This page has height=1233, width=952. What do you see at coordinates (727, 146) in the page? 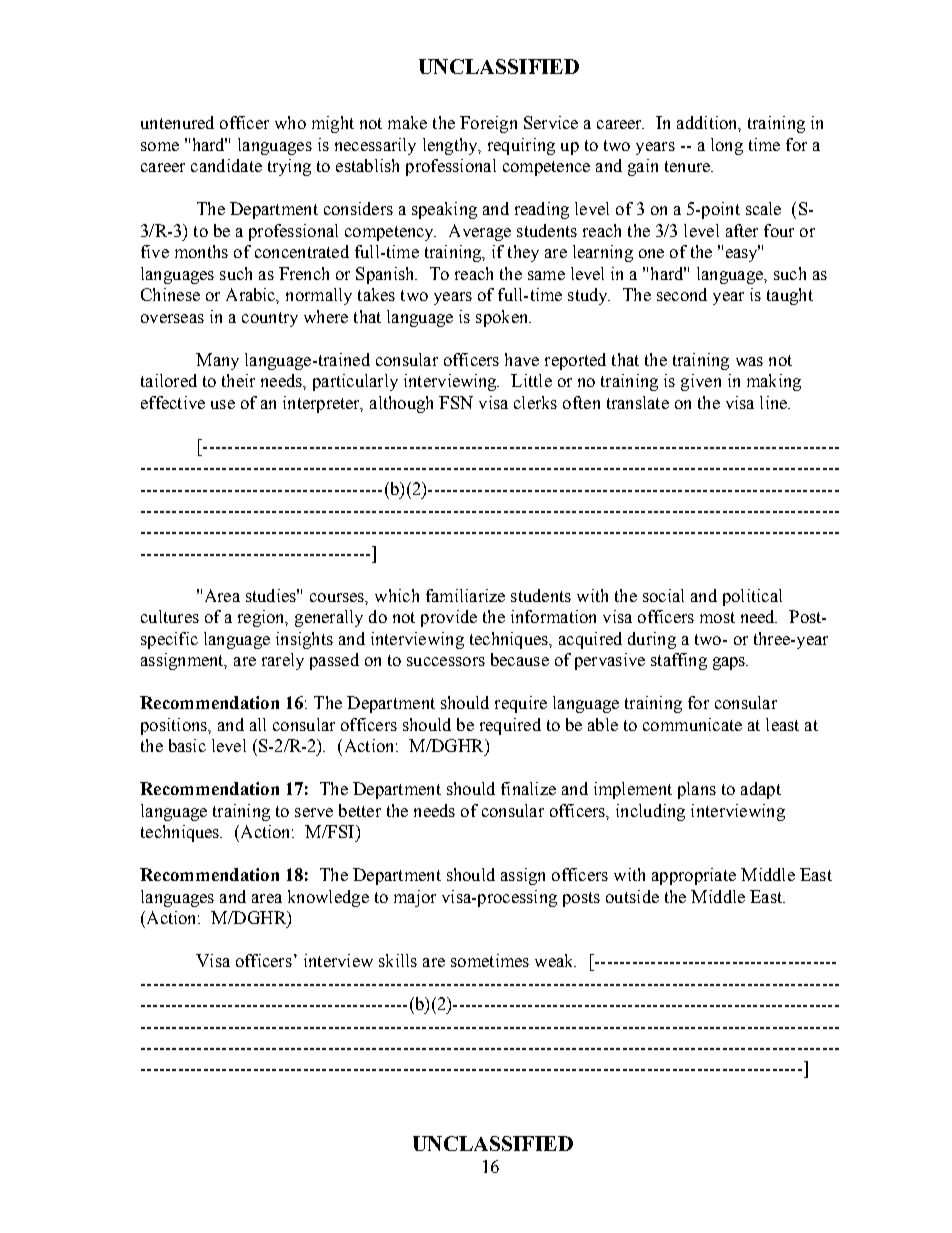
I see `long` at bounding box center [727, 146].
